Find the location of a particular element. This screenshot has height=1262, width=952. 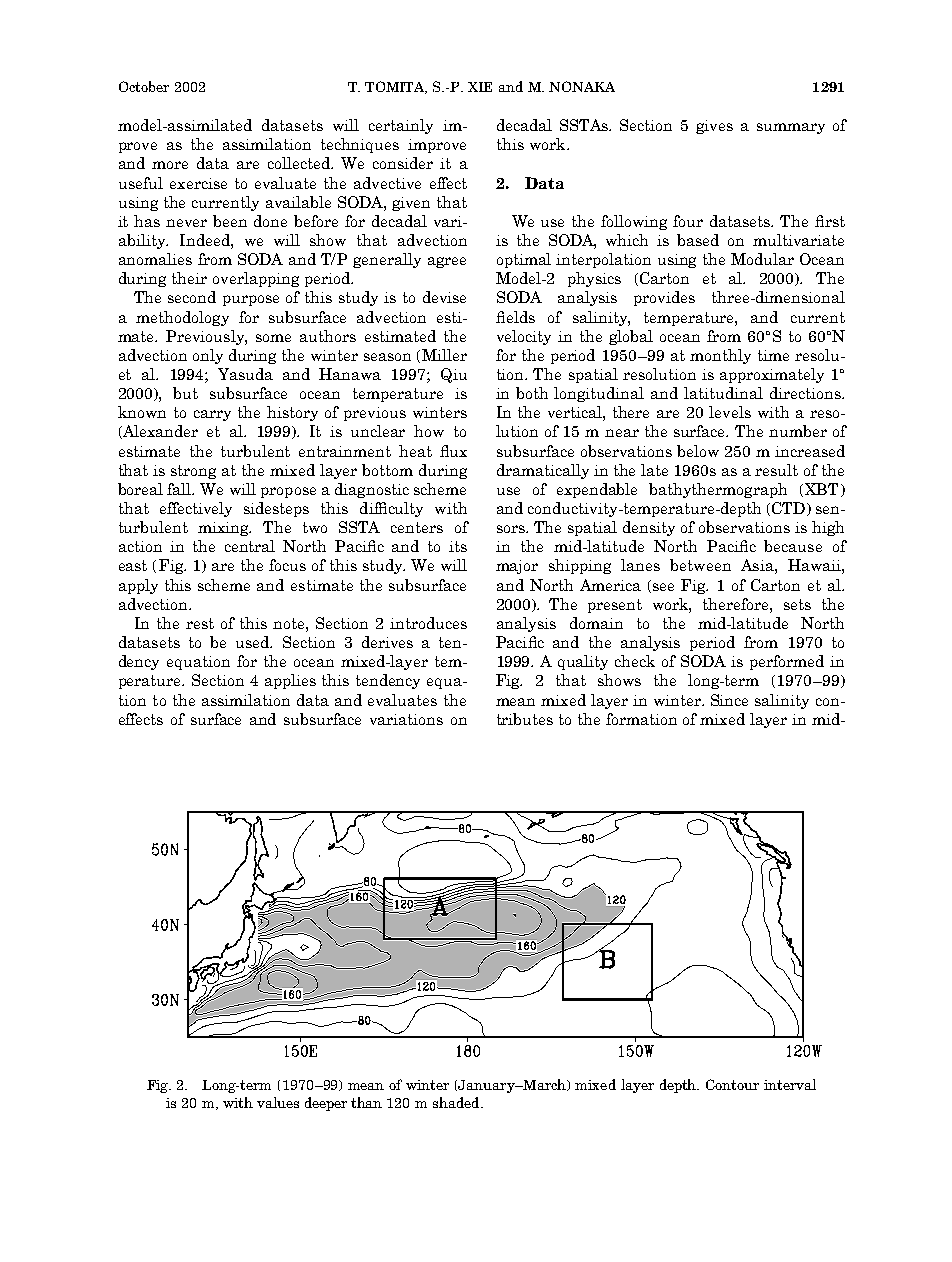

quality is located at coordinates (583, 662).
